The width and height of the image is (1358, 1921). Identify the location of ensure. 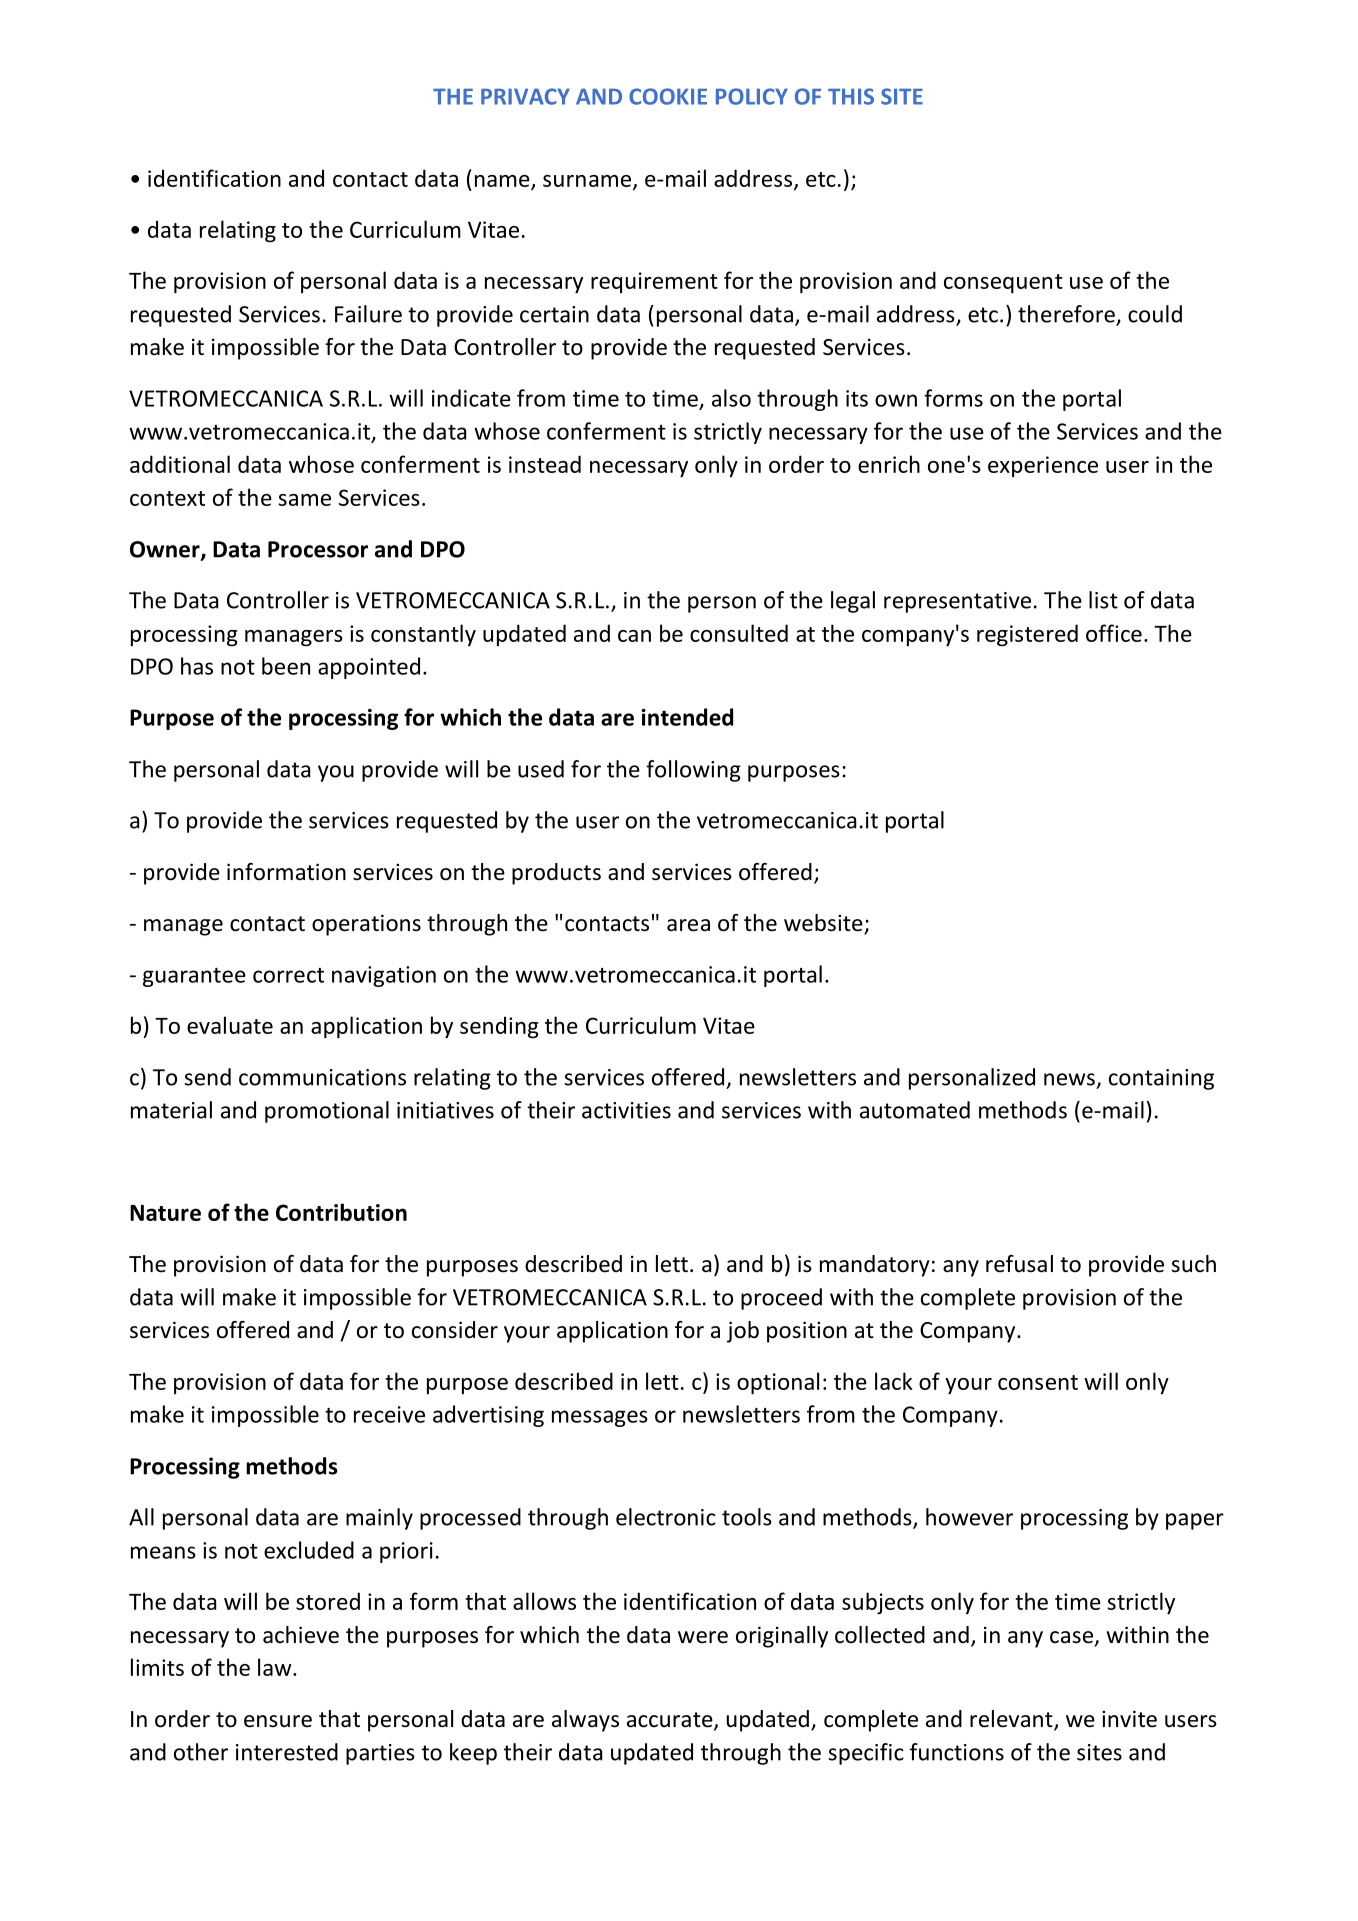
(278, 1721).
